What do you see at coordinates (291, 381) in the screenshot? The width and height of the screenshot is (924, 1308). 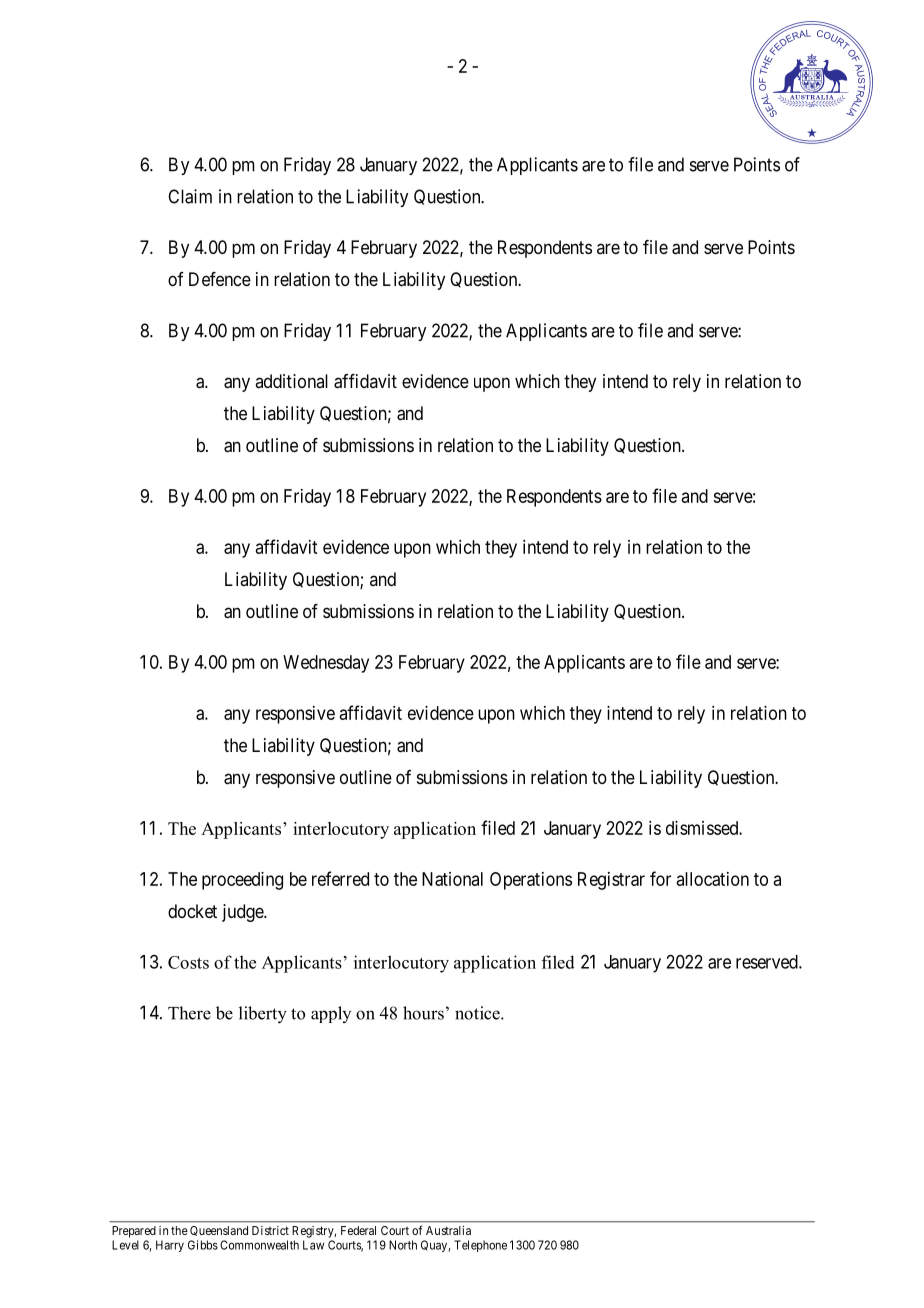 I see `additional` at bounding box center [291, 381].
